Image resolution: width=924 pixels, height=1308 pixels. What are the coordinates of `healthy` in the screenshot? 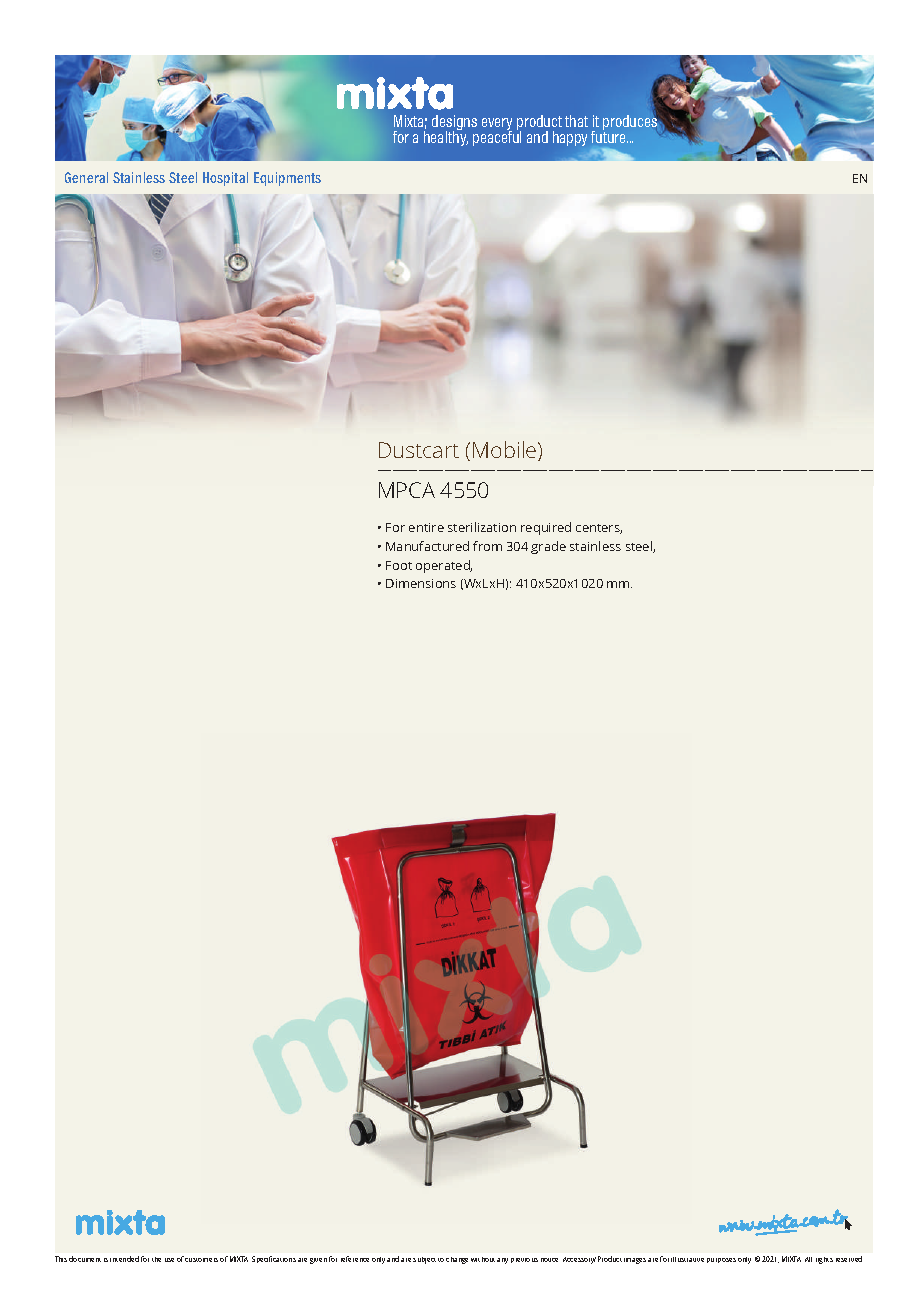 It's located at (446, 137).
